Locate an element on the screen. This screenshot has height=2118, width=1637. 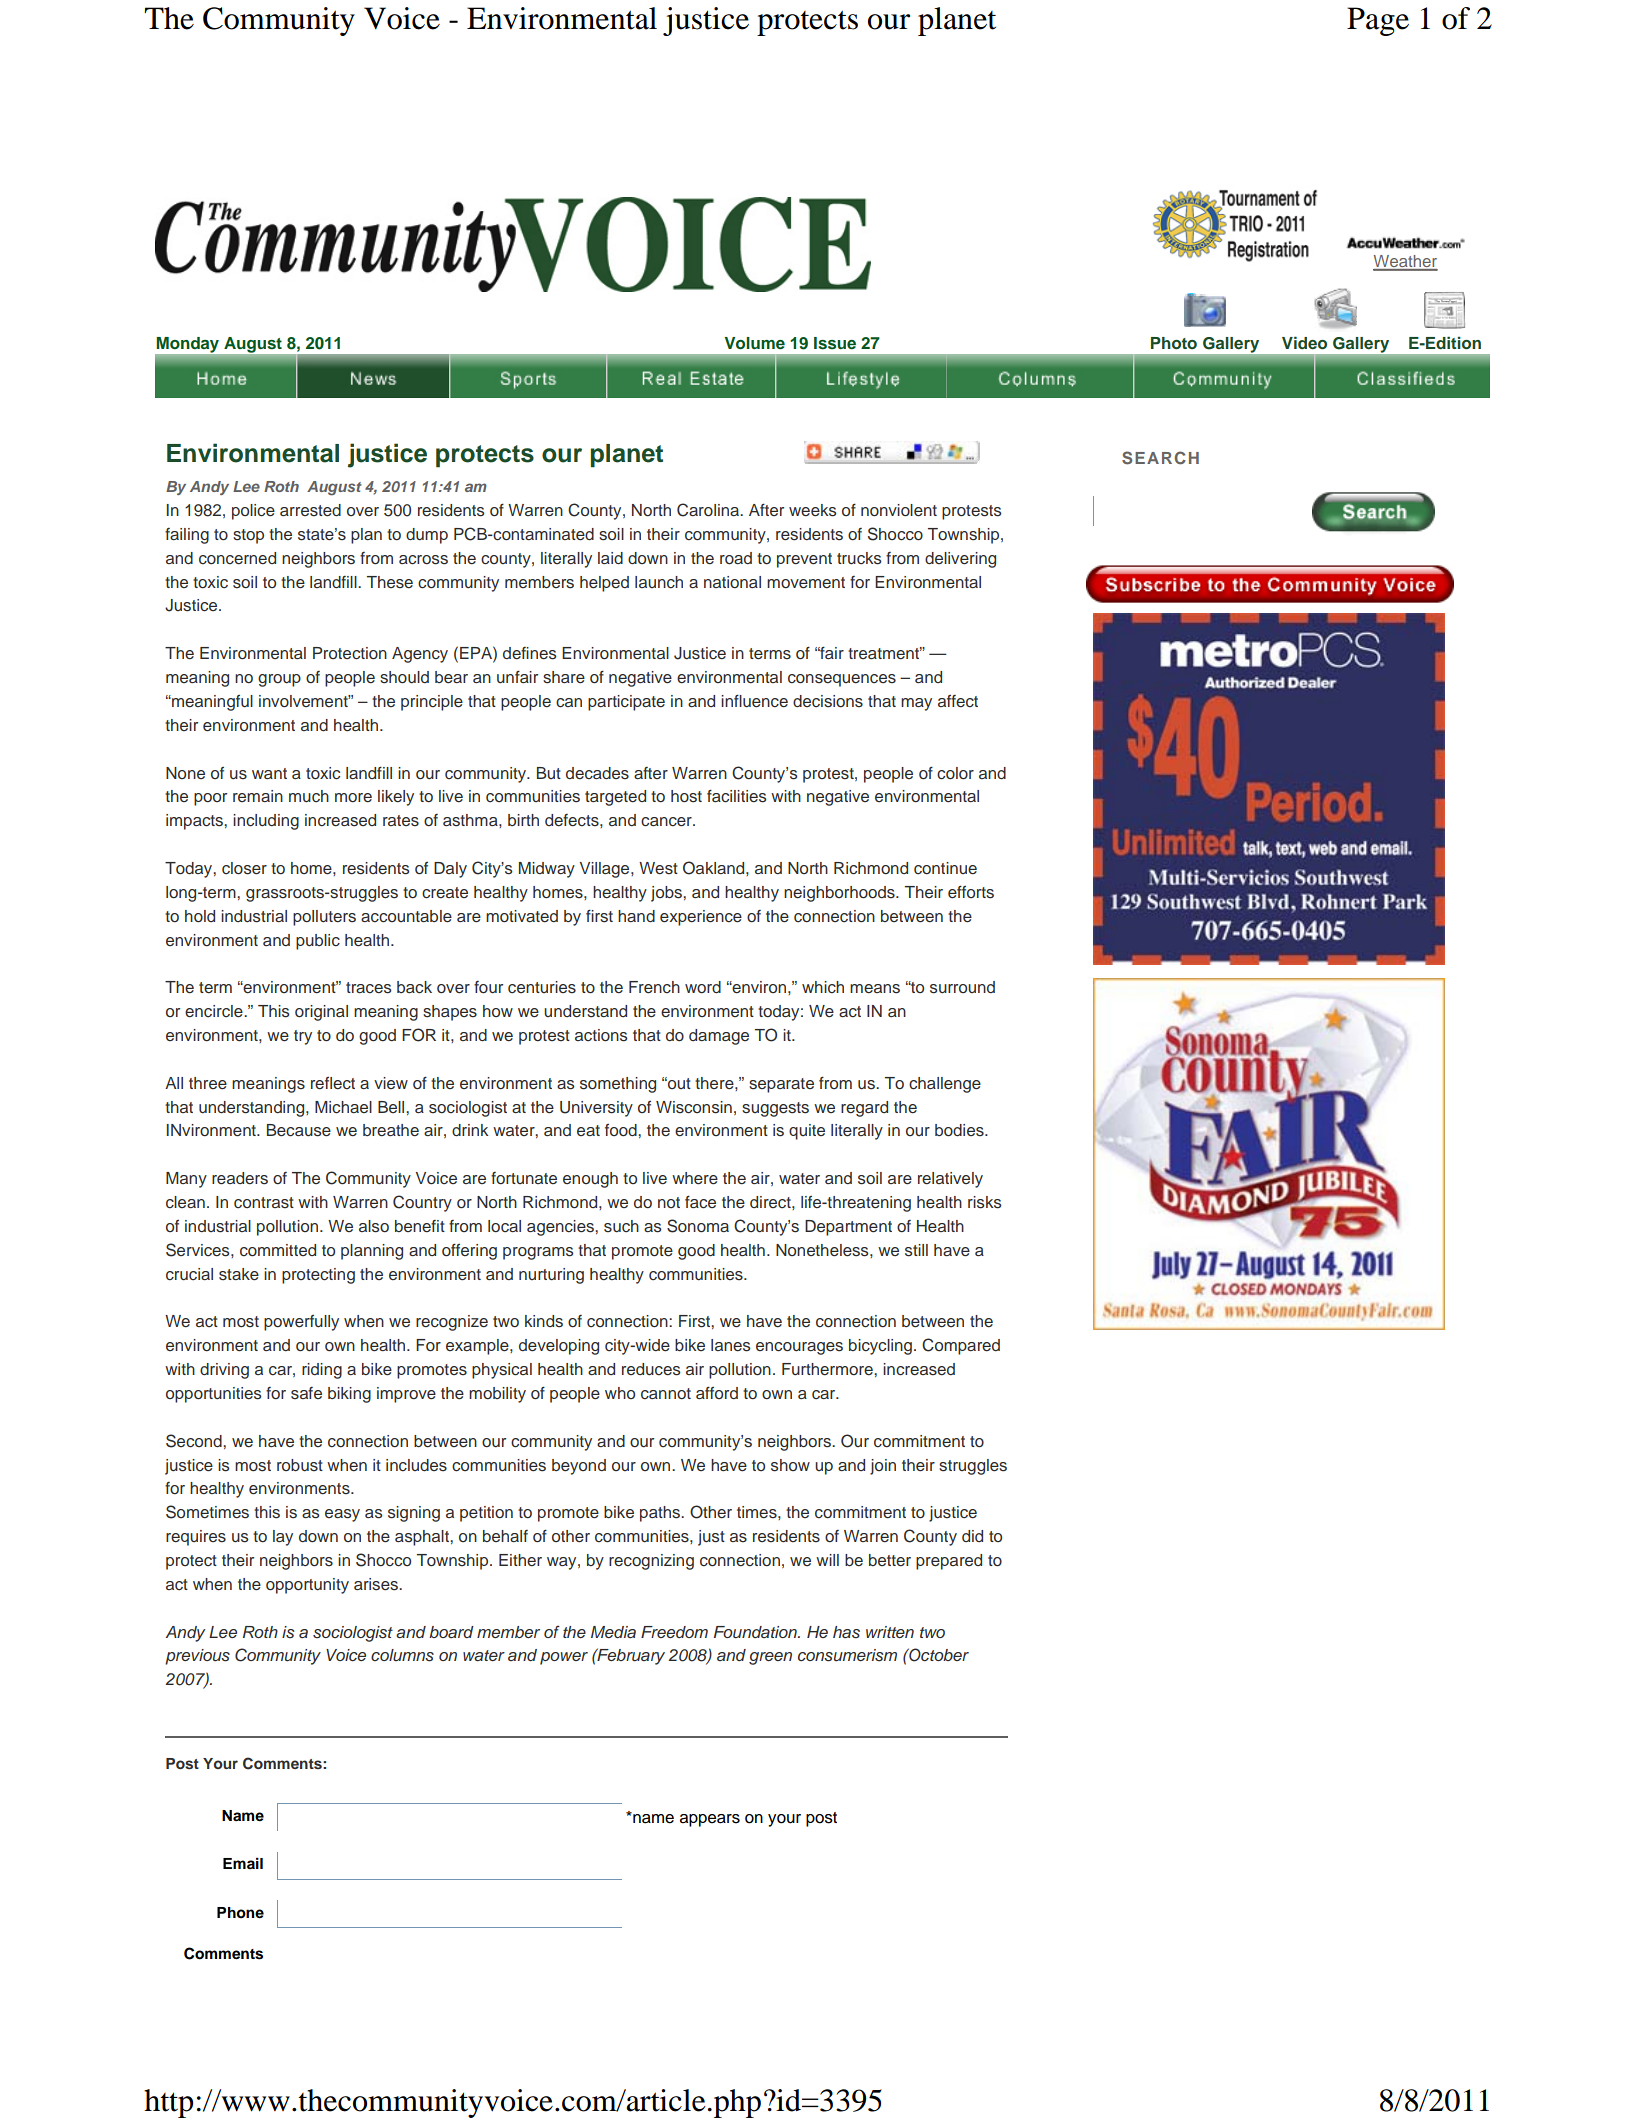
committed is located at coordinates (278, 1250).
